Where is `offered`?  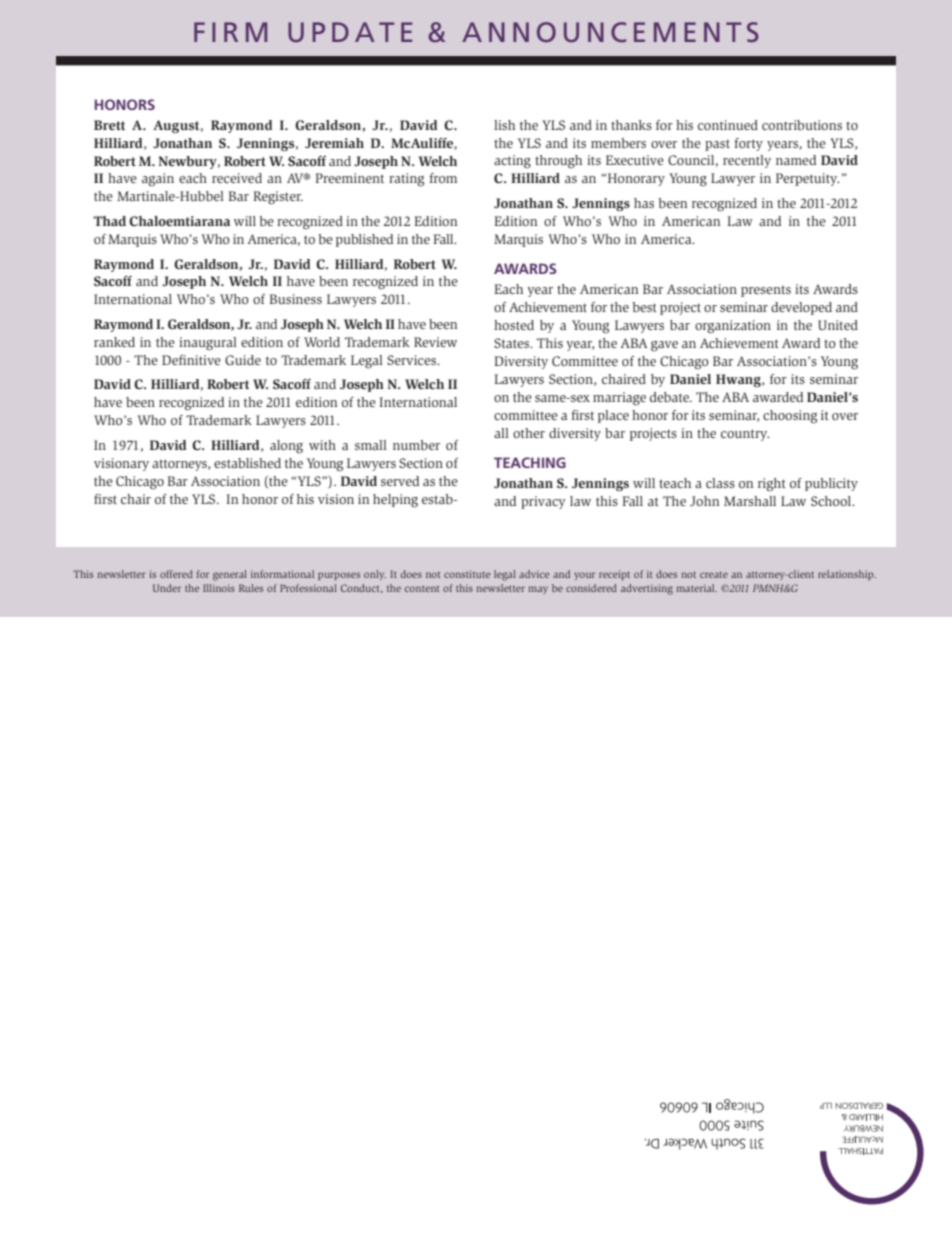 offered is located at coordinates (176, 574).
